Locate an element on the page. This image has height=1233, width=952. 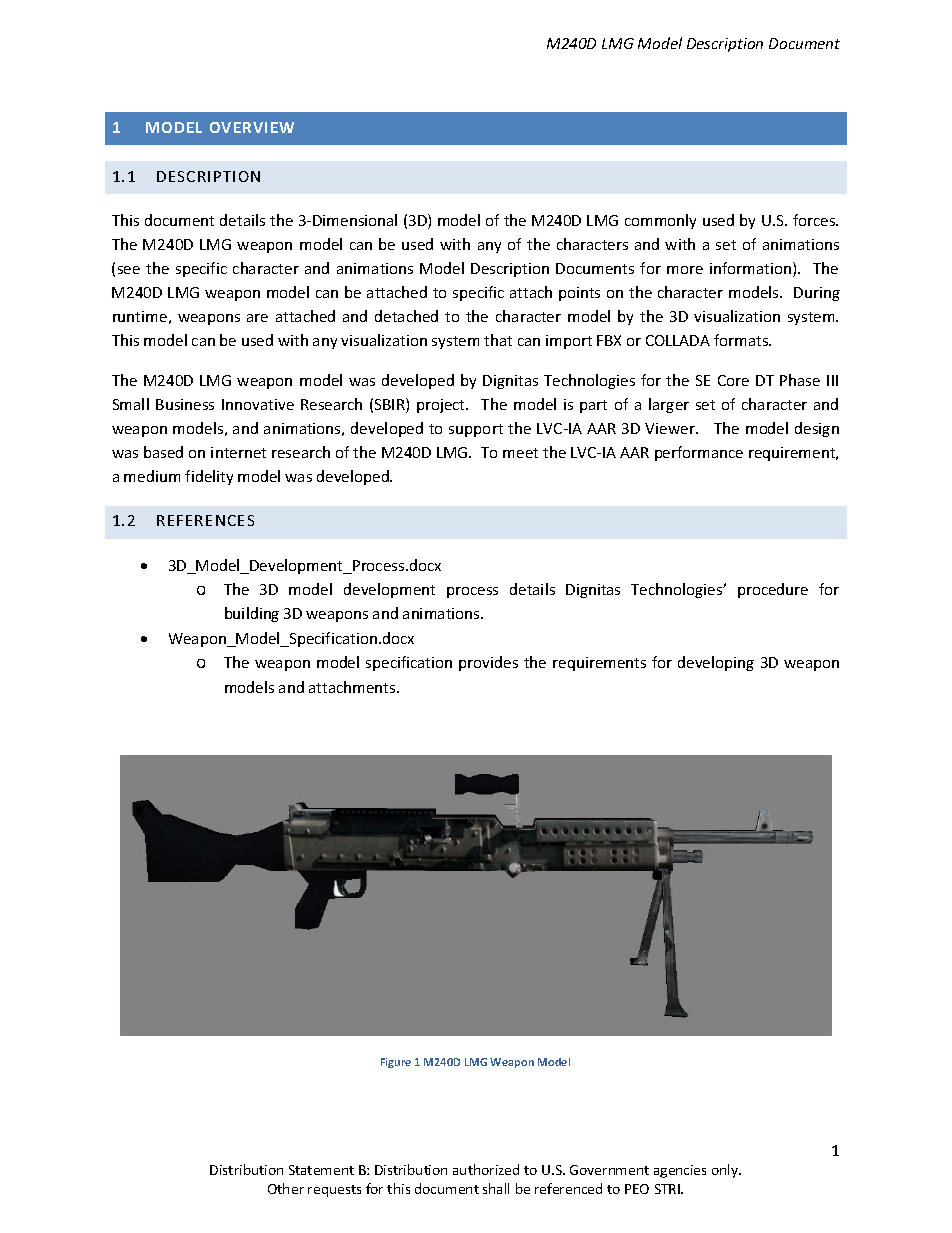
meet is located at coordinates (520, 453).
